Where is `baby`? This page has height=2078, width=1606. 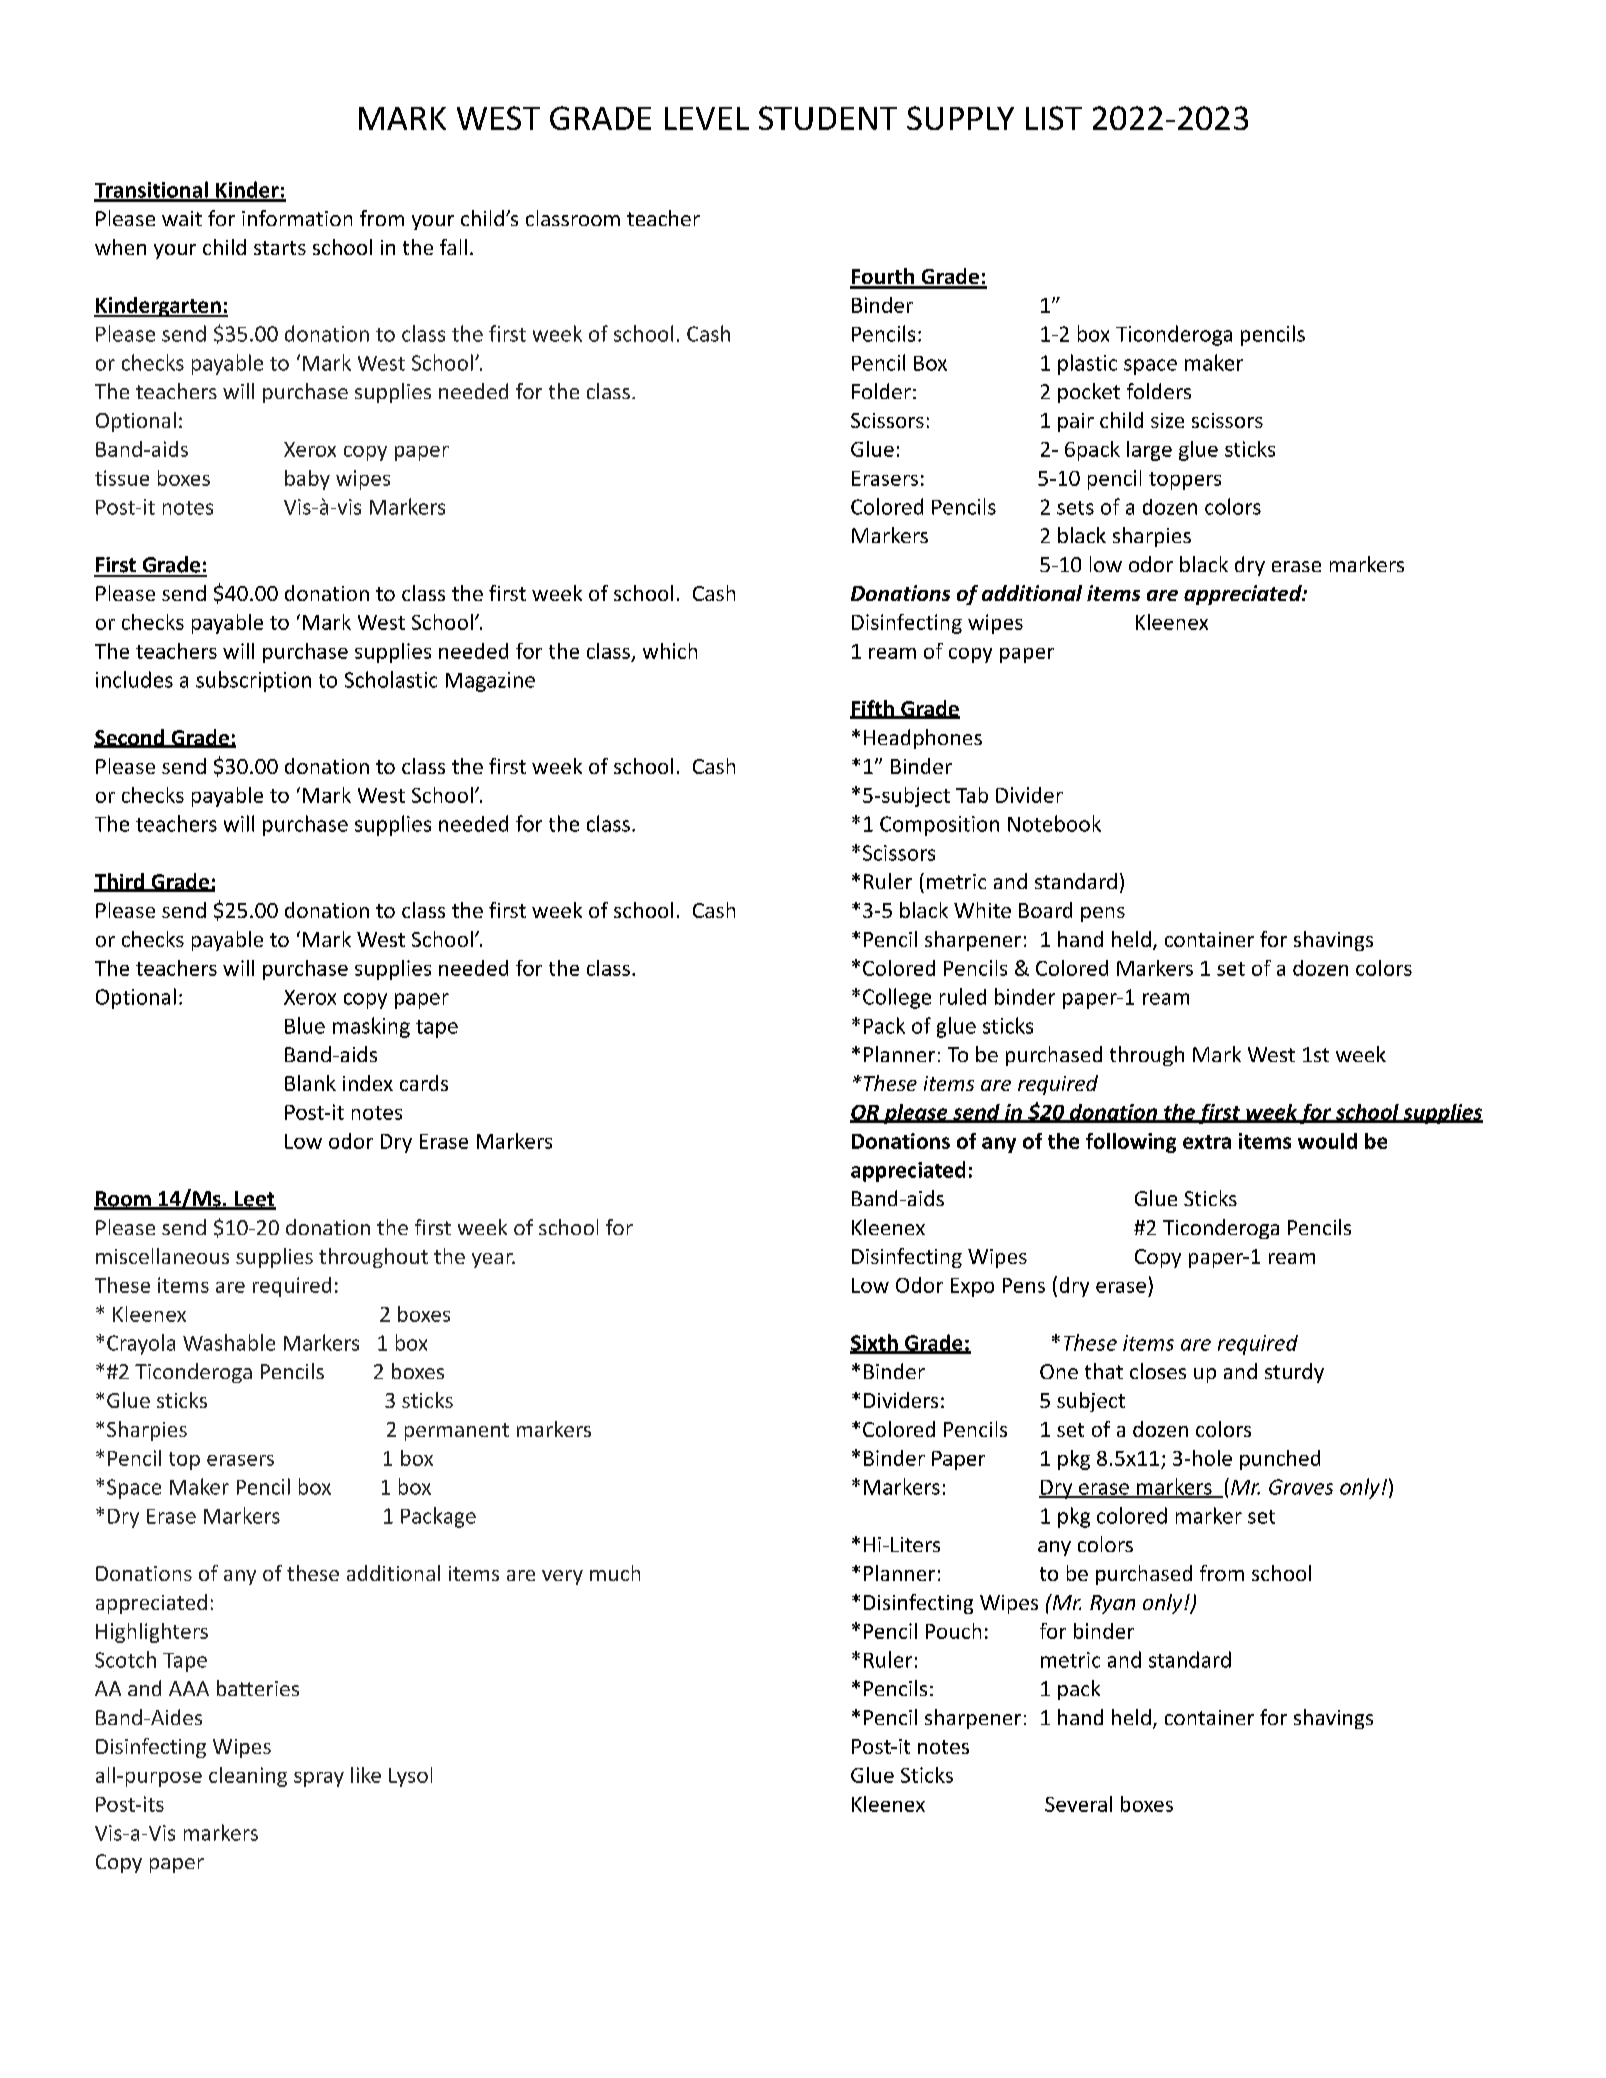
baby is located at coordinates (307, 480).
